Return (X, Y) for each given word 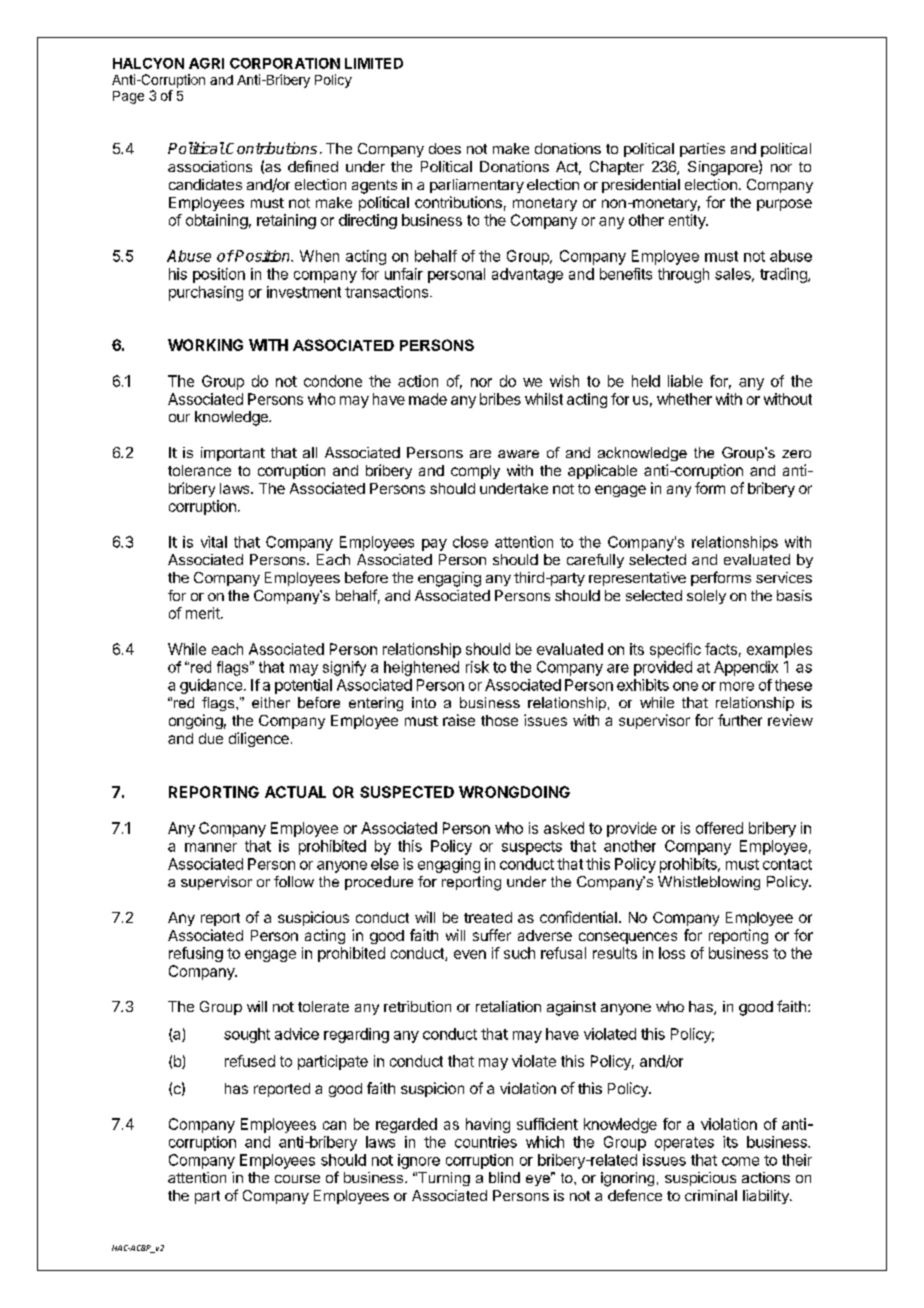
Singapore (724, 168)
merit (204, 613)
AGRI (206, 63)
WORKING (205, 345)
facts (721, 649)
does (445, 148)
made (428, 399)
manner (211, 847)
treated (488, 917)
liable (685, 381)
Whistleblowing (709, 883)
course (297, 1179)
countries (486, 1142)
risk (477, 667)
